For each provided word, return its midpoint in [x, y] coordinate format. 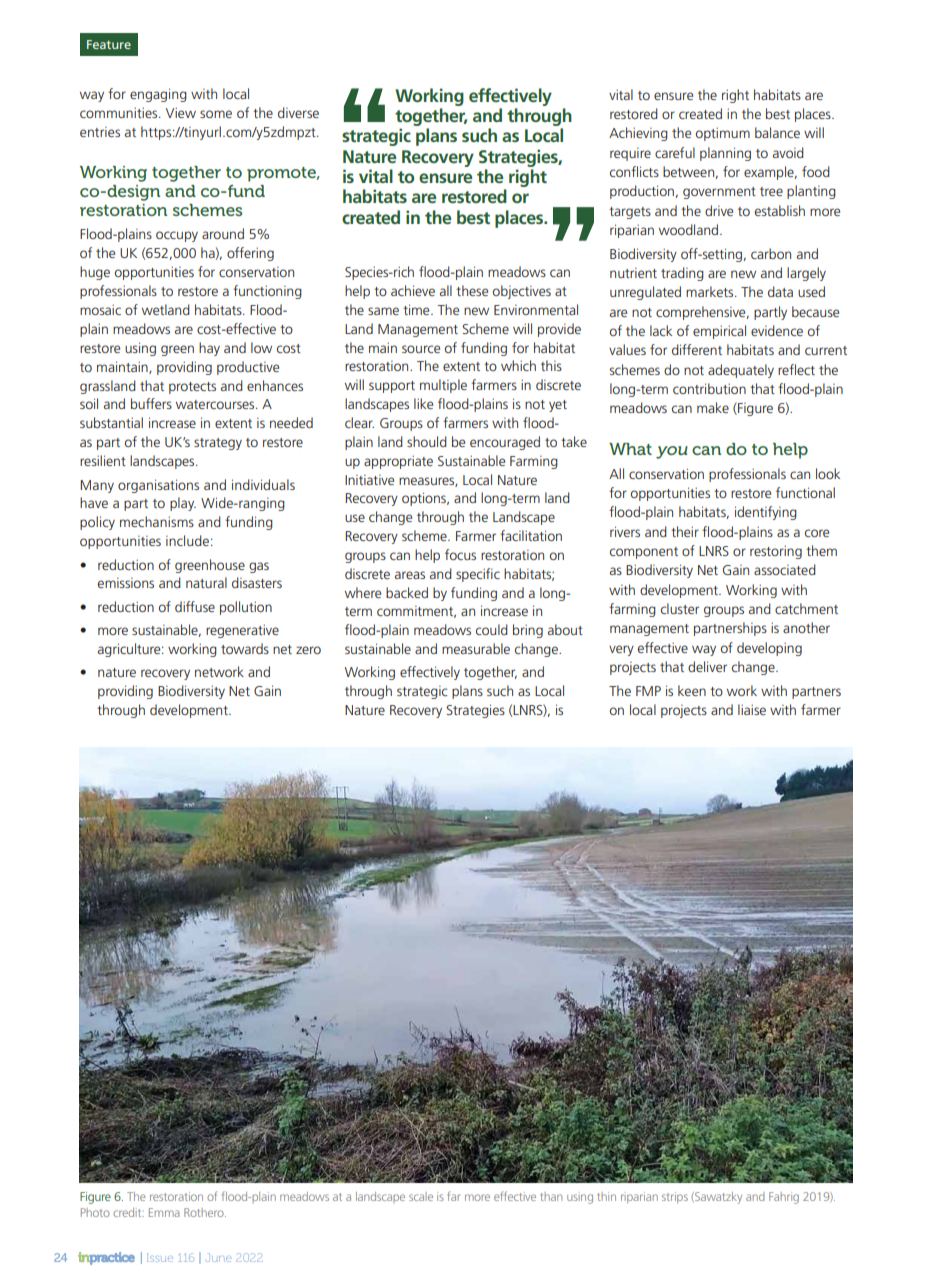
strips [675, 1198]
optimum [723, 134]
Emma [164, 1212]
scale [421, 1196]
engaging [158, 95]
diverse [298, 112]
